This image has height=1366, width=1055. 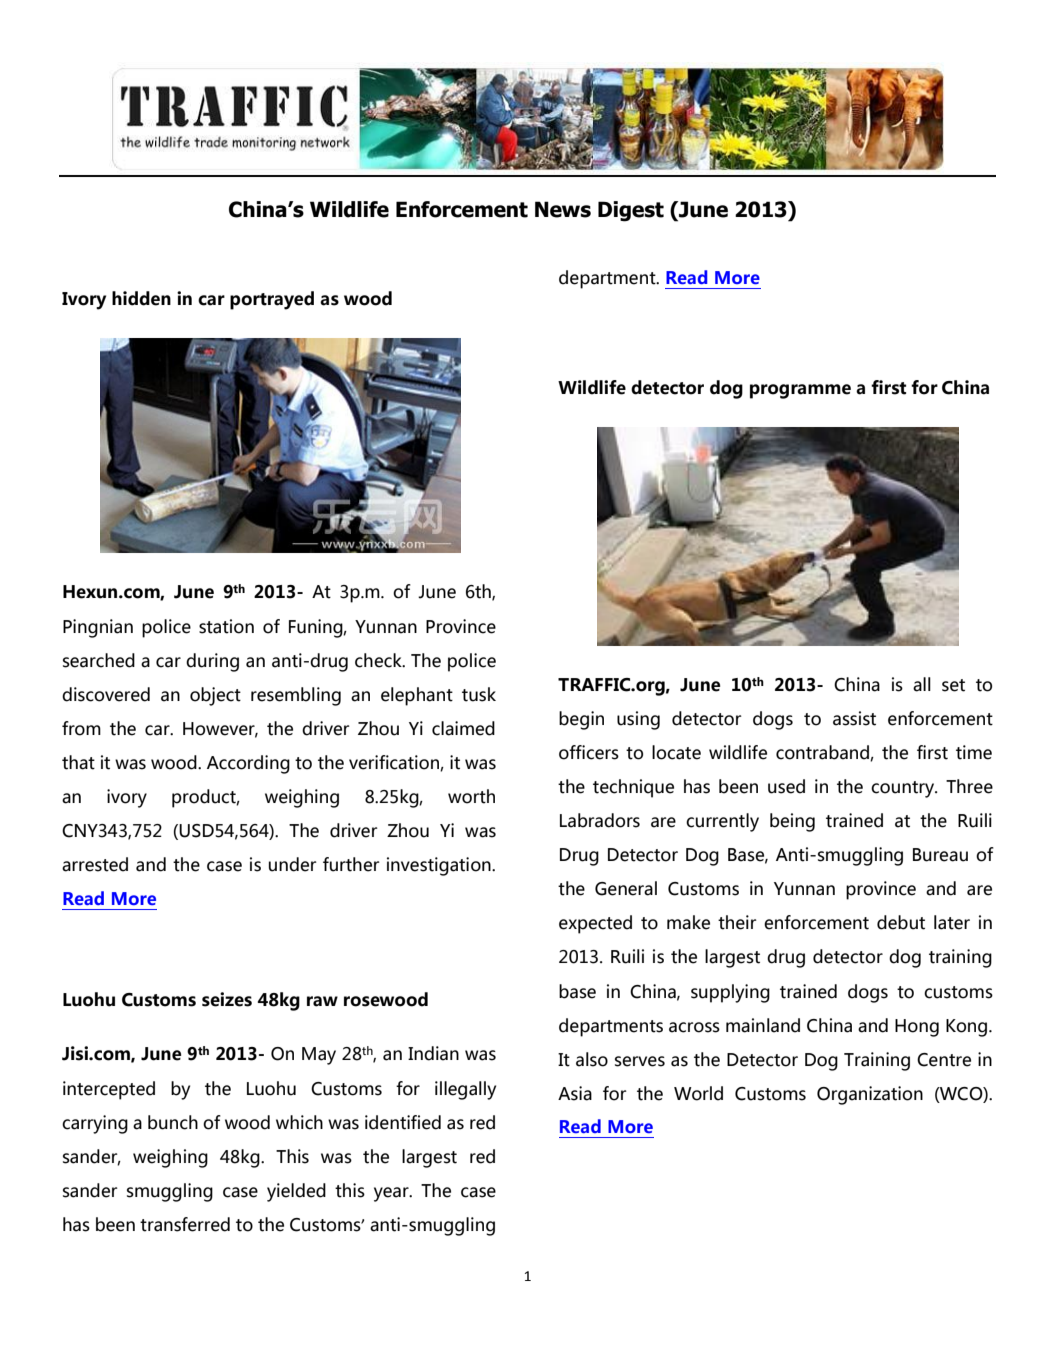 I want to click on object, so click(x=215, y=696).
